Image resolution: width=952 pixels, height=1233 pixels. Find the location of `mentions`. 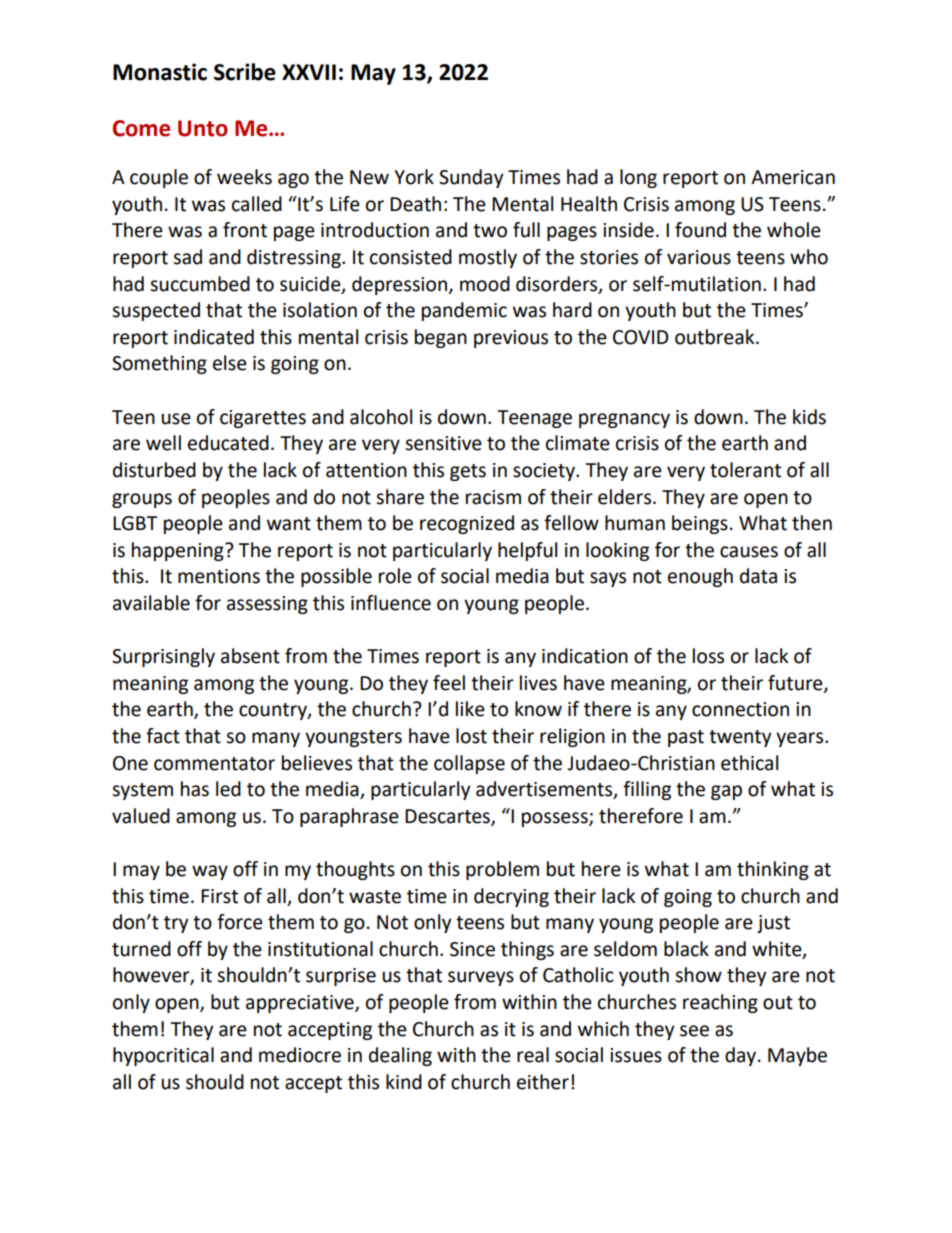

mentions is located at coordinates (219, 576).
